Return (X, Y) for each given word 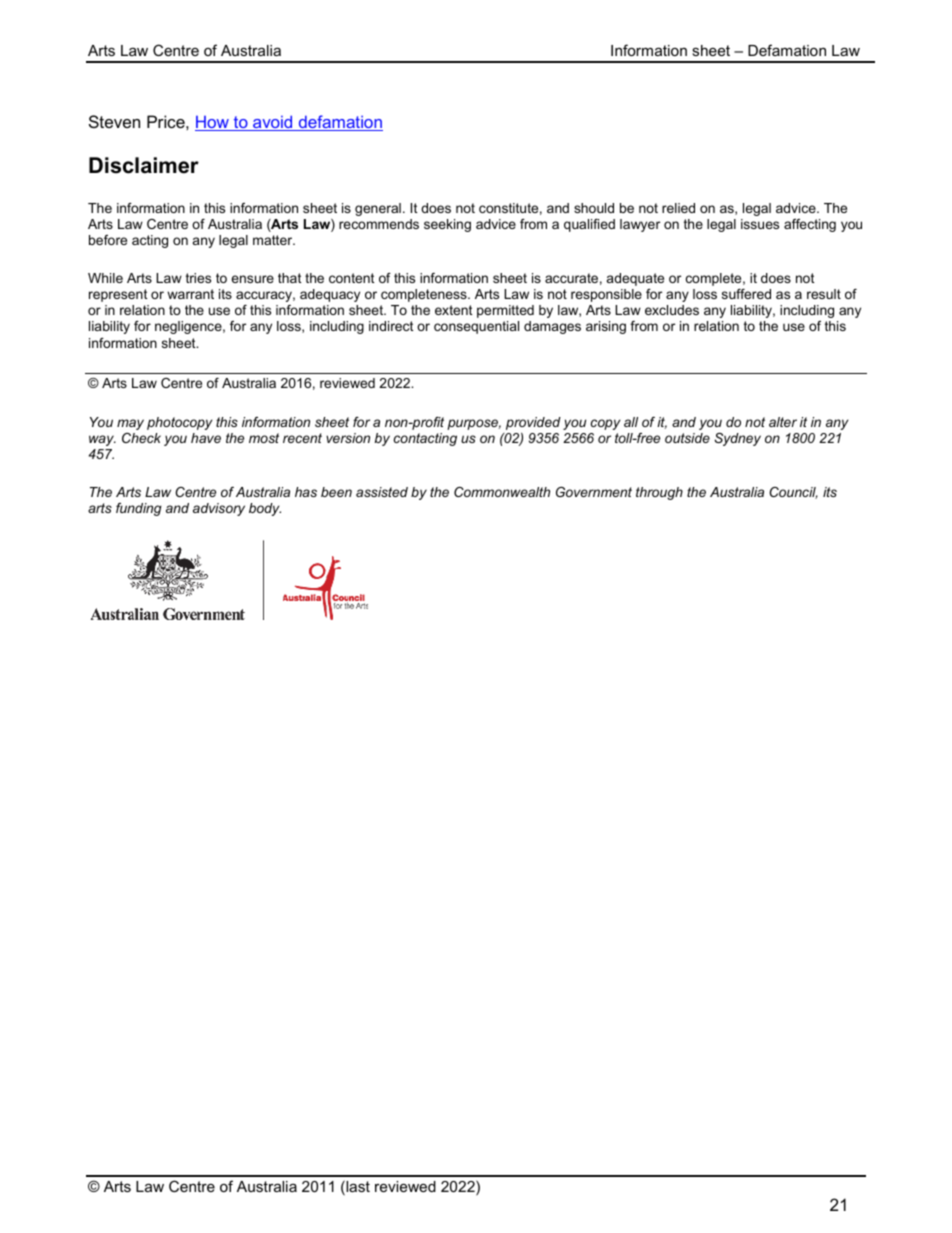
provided (533, 423)
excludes (672, 310)
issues (760, 224)
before (108, 240)
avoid (273, 123)
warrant (190, 294)
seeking (447, 225)
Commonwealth (502, 492)
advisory (219, 509)
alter (783, 422)
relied (678, 208)
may (130, 424)
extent (454, 310)
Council (793, 493)
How (213, 123)
